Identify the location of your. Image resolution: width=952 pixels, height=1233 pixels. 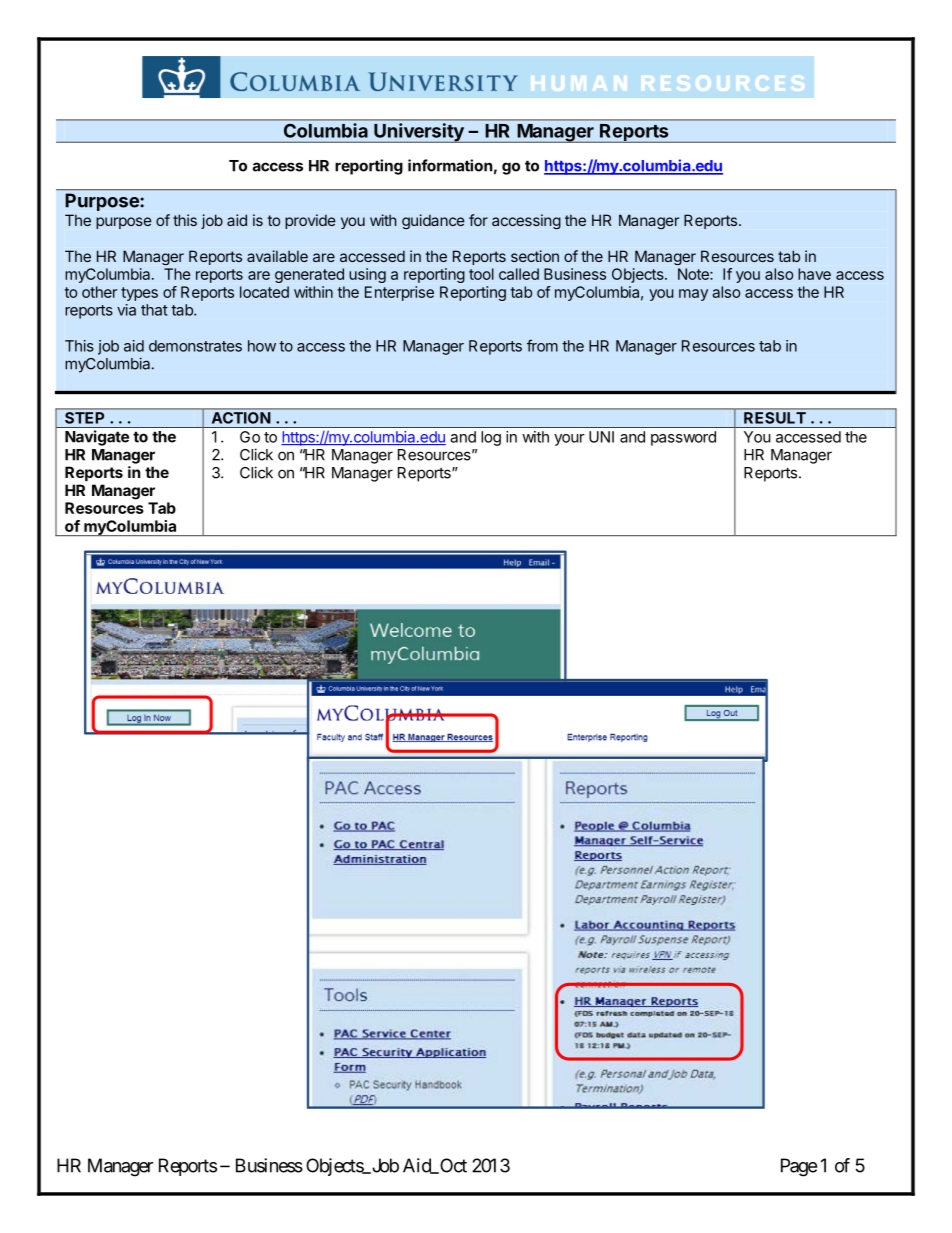
(569, 440).
